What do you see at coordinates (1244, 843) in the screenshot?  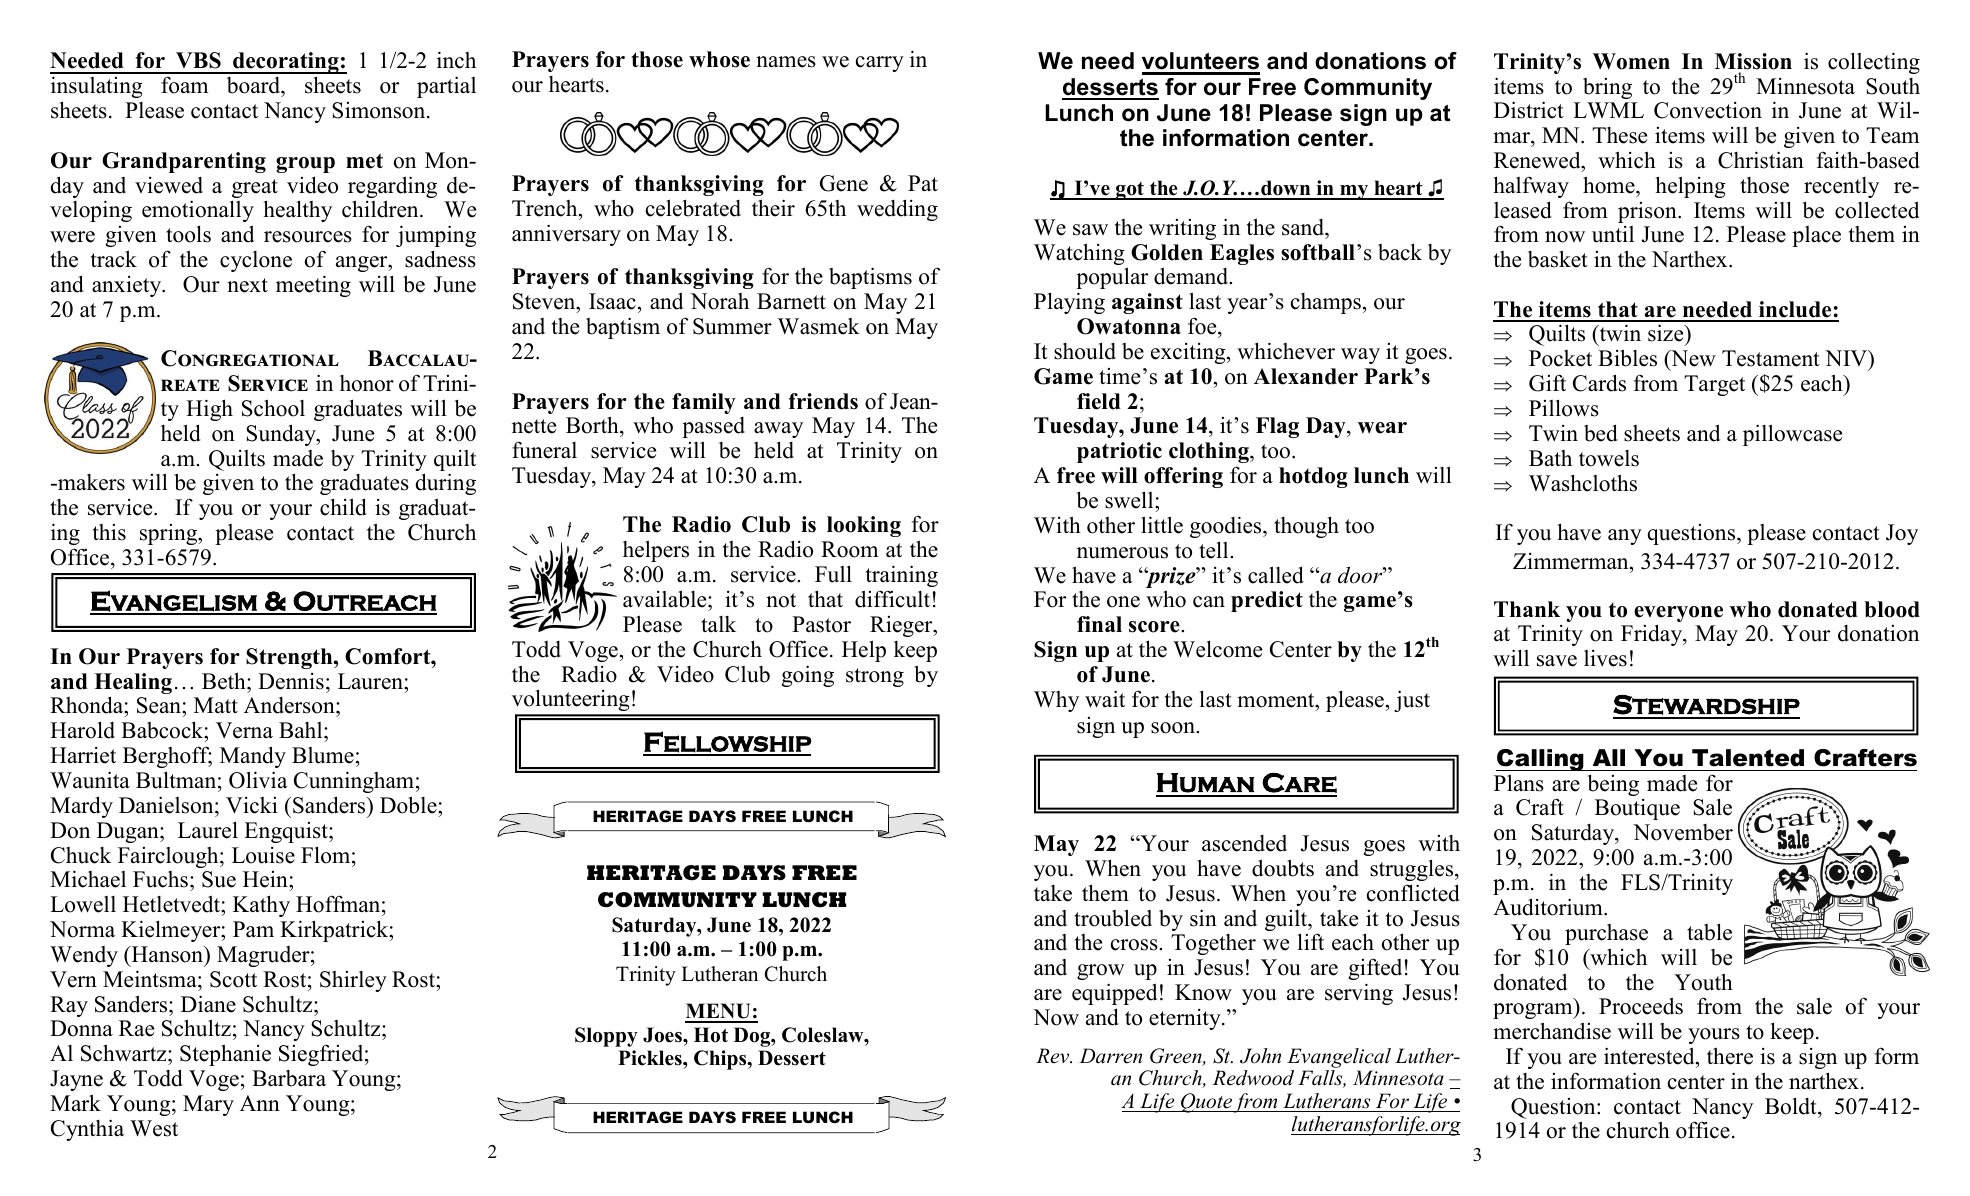 I see `ascended` at bounding box center [1244, 843].
